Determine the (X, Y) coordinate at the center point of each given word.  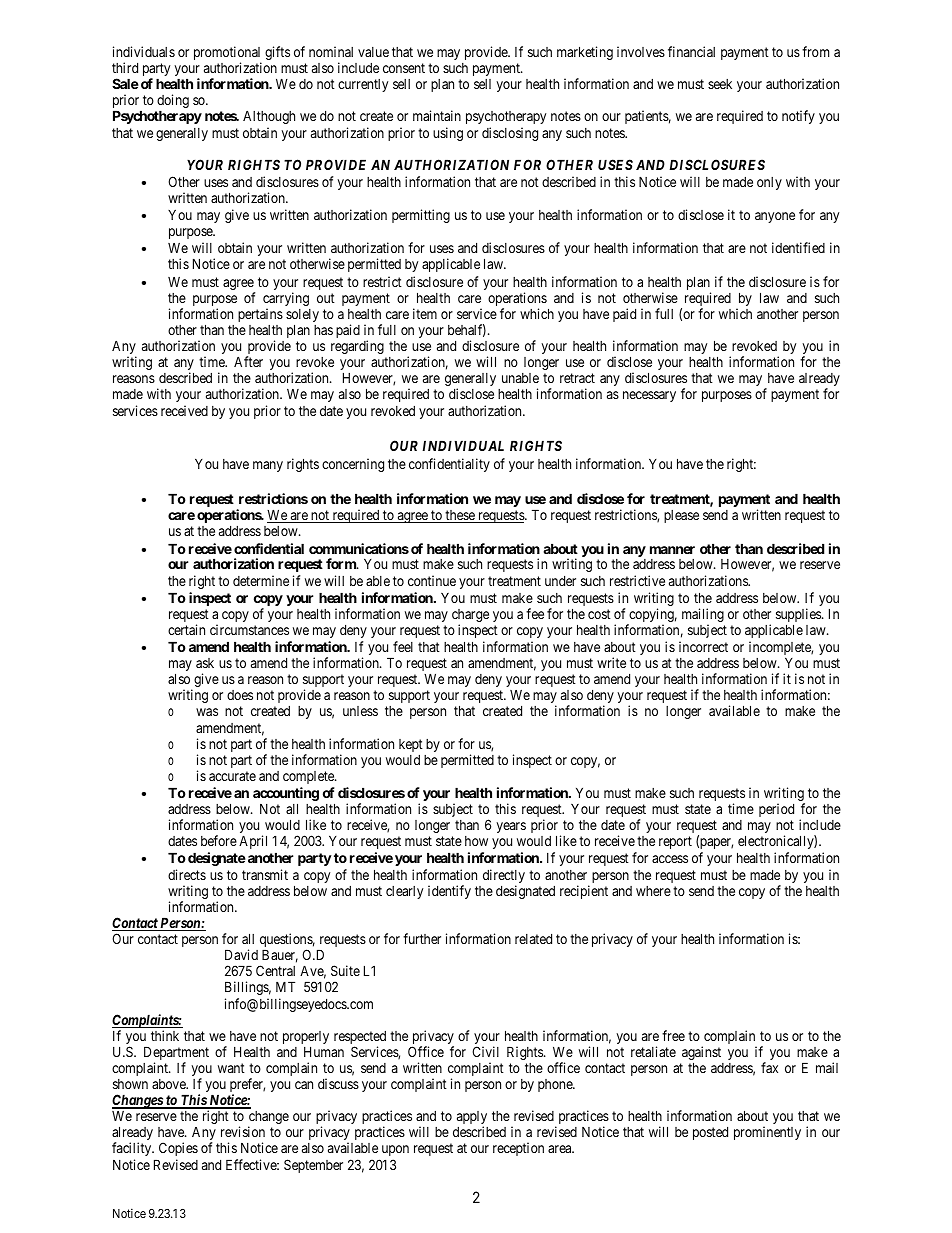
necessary (649, 396)
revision (243, 1131)
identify (449, 892)
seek (720, 84)
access (670, 859)
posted (710, 1133)
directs (187, 874)
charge (470, 617)
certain (186, 629)
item (425, 313)
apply (472, 1119)
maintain (437, 115)
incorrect (703, 646)
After (248, 361)
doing (173, 102)
